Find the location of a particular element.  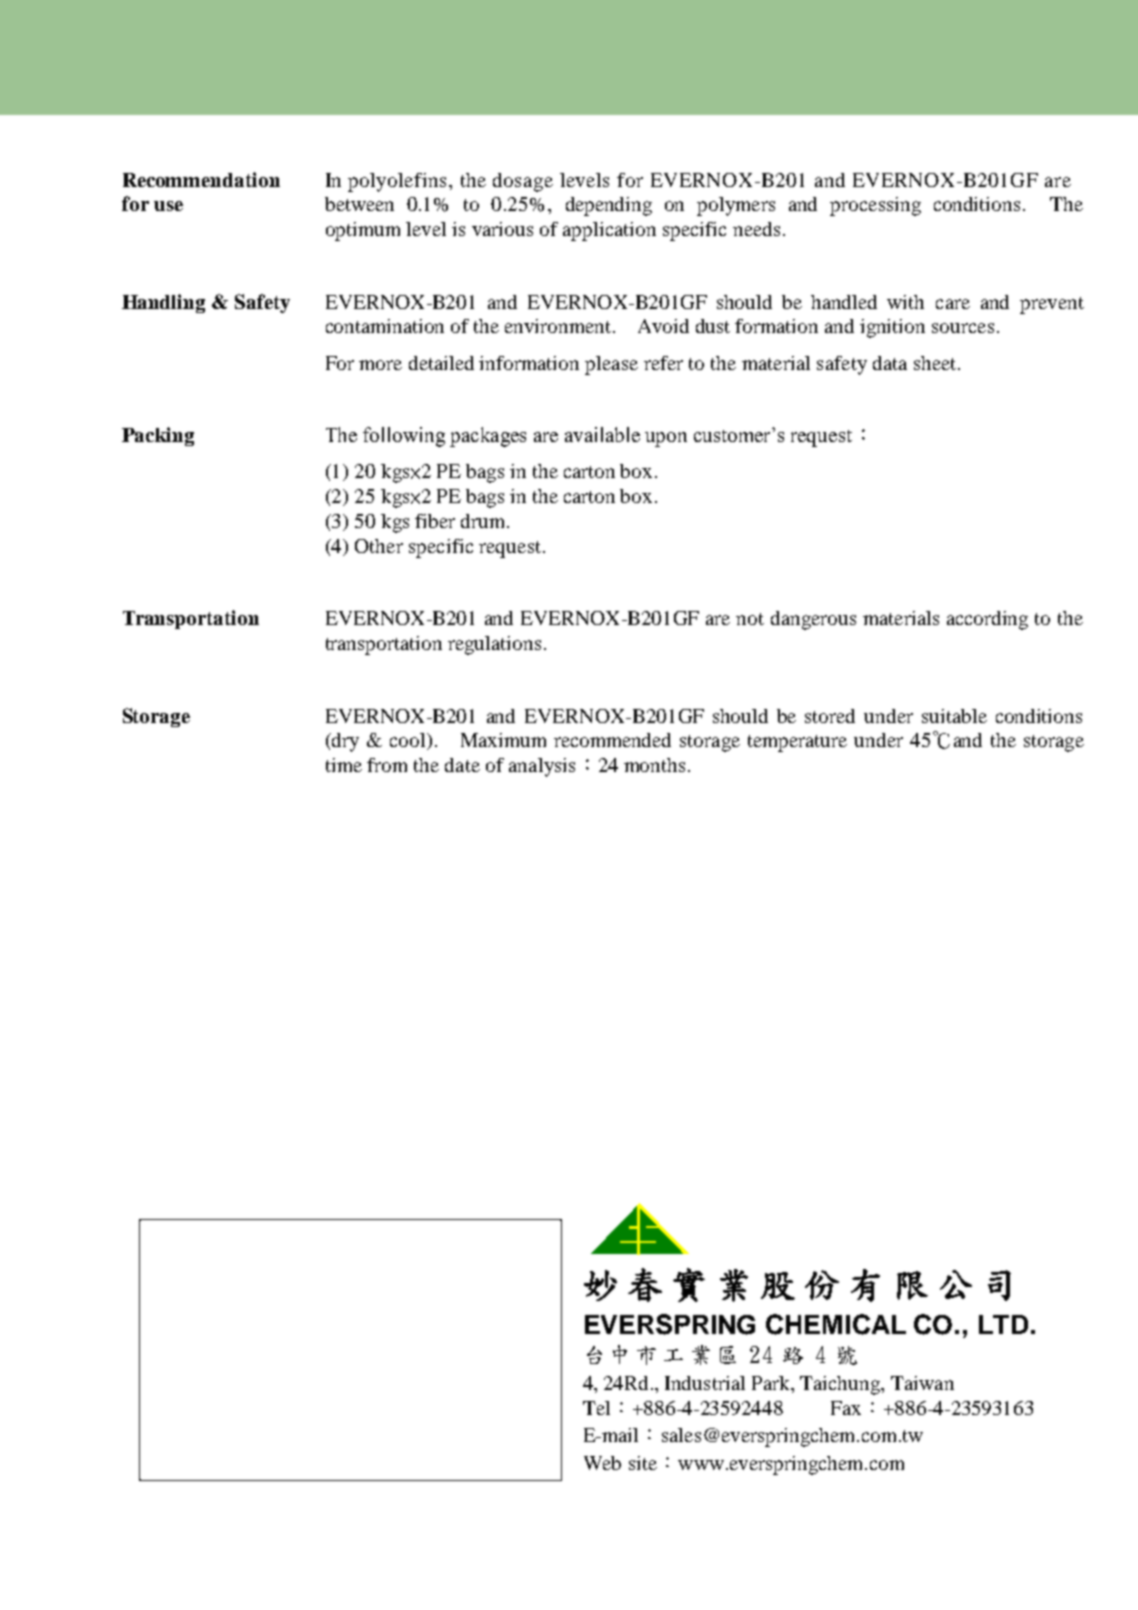

temperature is located at coordinates (797, 743).
